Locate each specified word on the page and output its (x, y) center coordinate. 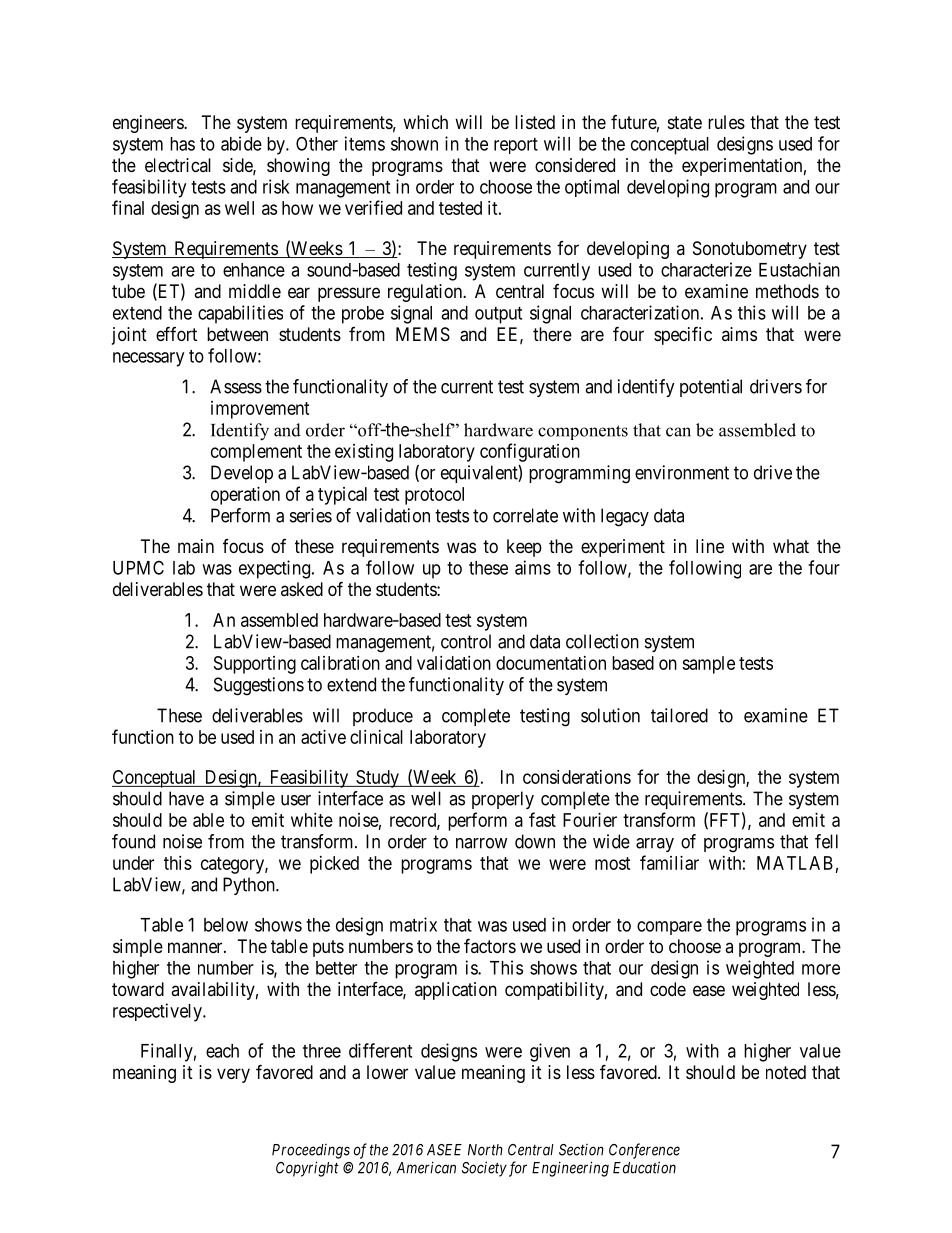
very (233, 1075)
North (485, 1150)
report (516, 146)
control (466, 641)
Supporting (255, 665)
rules (726, 122)
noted (786, 1072)
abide (241, 143)
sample (708, 665)
